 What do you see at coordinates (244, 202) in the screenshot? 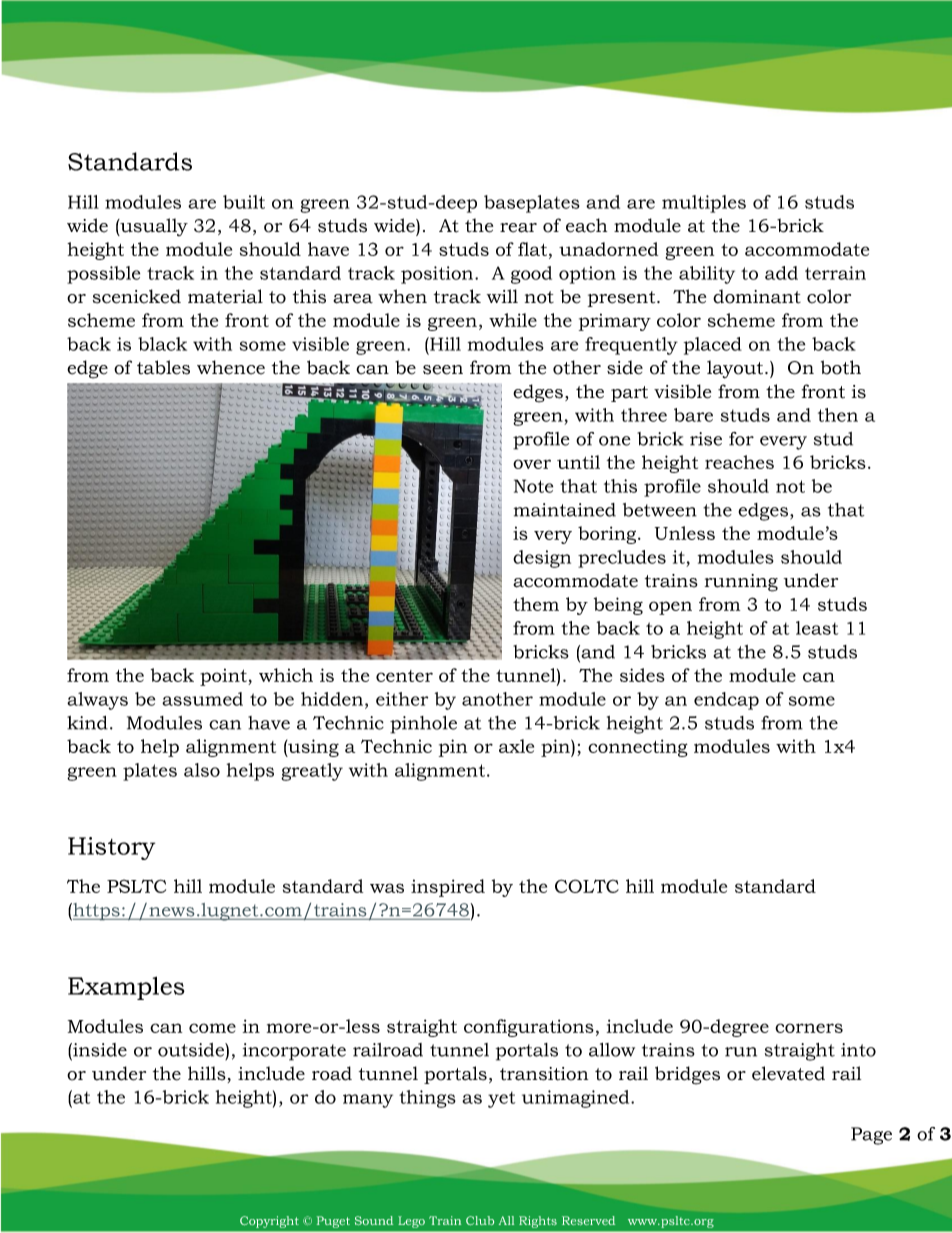
I see `built` at bounding box center [244, 202].
